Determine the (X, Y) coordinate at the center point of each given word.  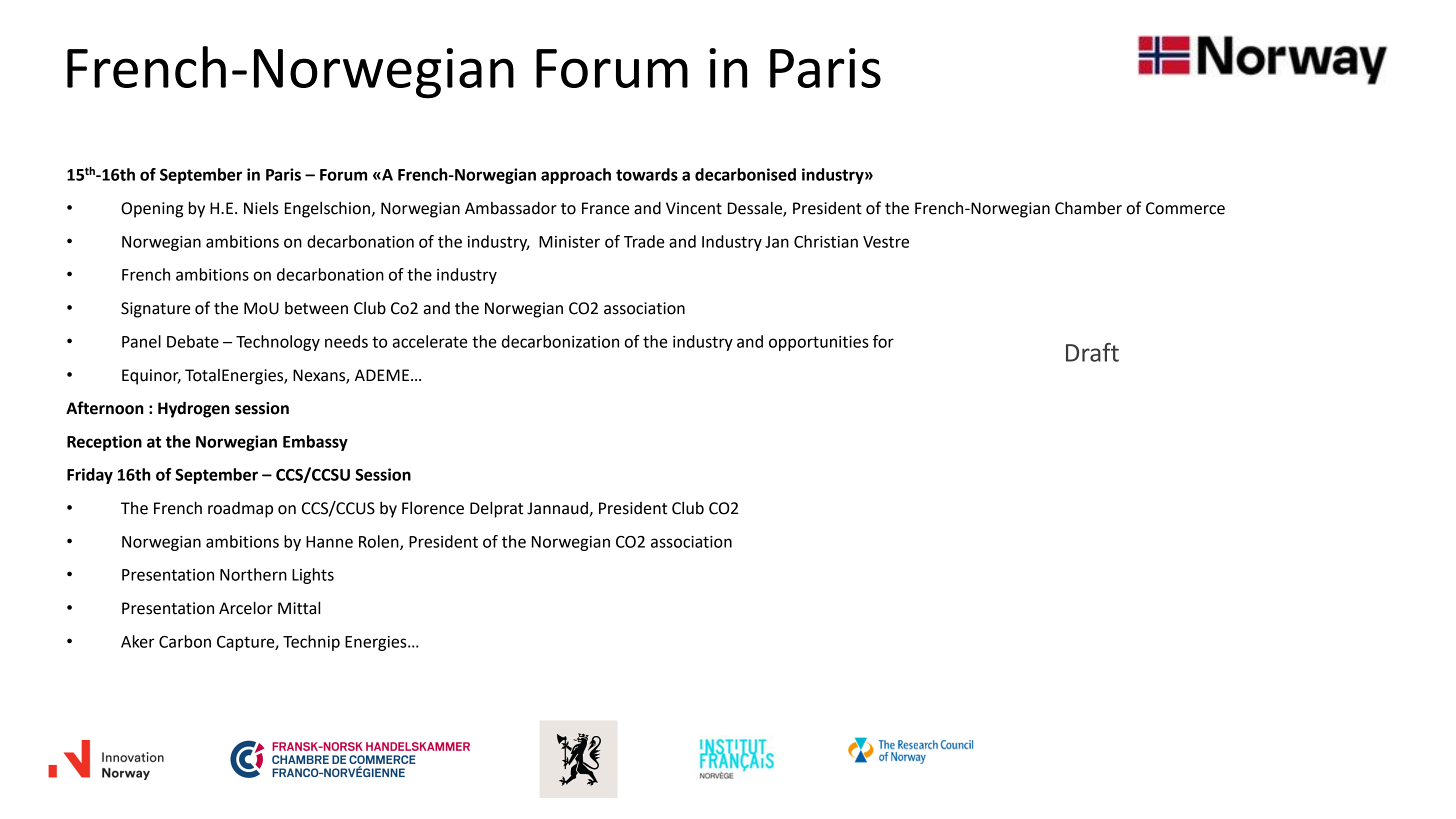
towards (647, 174)
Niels (261, 208)
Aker (138, 641)
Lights (313, 576)
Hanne (329, 542)
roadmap (240, 509)
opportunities (819, 343)
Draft (1092, 352)
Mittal (299, 608)
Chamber (1088, 208)
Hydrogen (194, 409)
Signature (155, 310)
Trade (644, 241)
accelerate (430, 341)
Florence (433, 508)
